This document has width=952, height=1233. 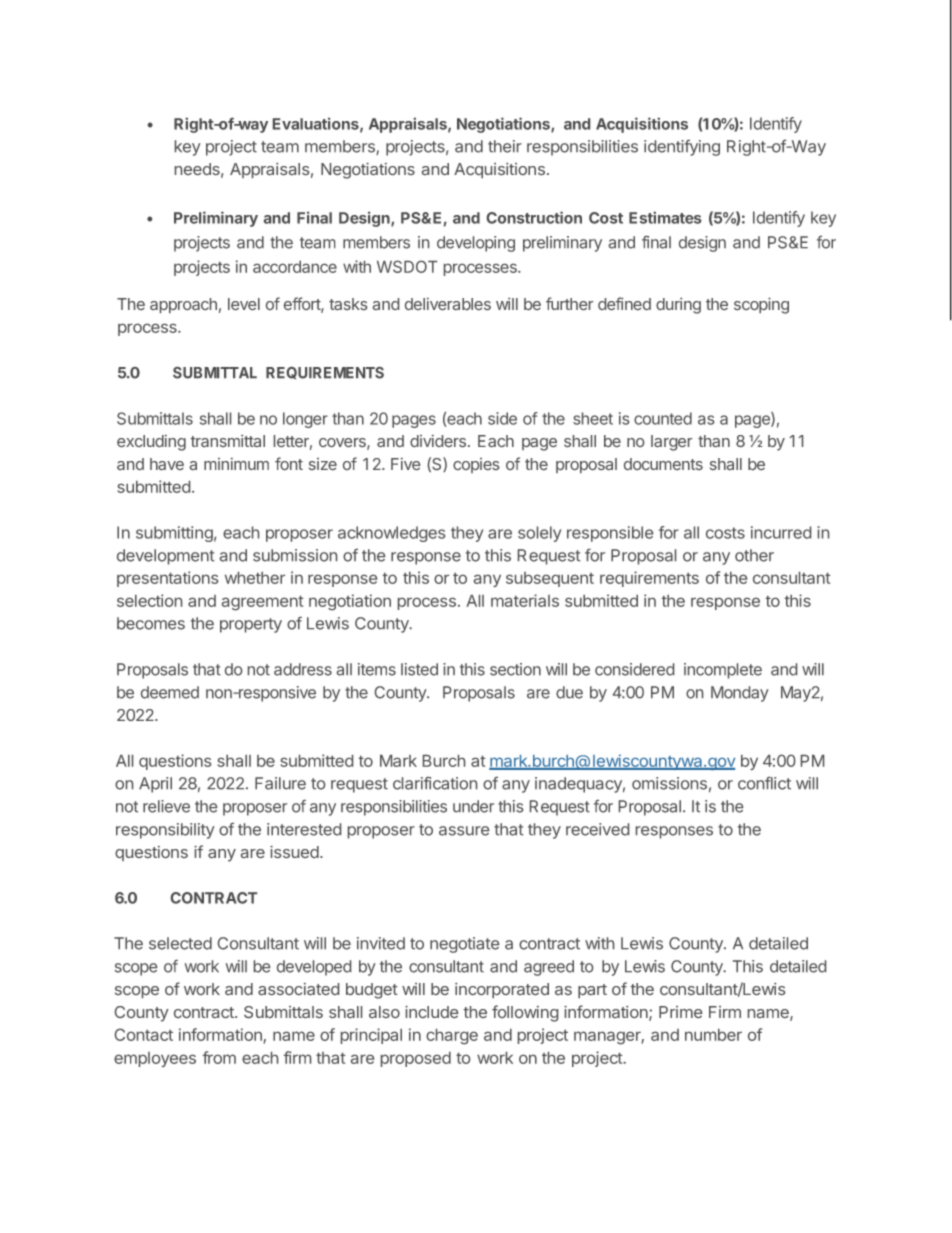 What do you see at coordinates (476, 465) in the document?
I see `copies` at bounding box center [476, 465].
